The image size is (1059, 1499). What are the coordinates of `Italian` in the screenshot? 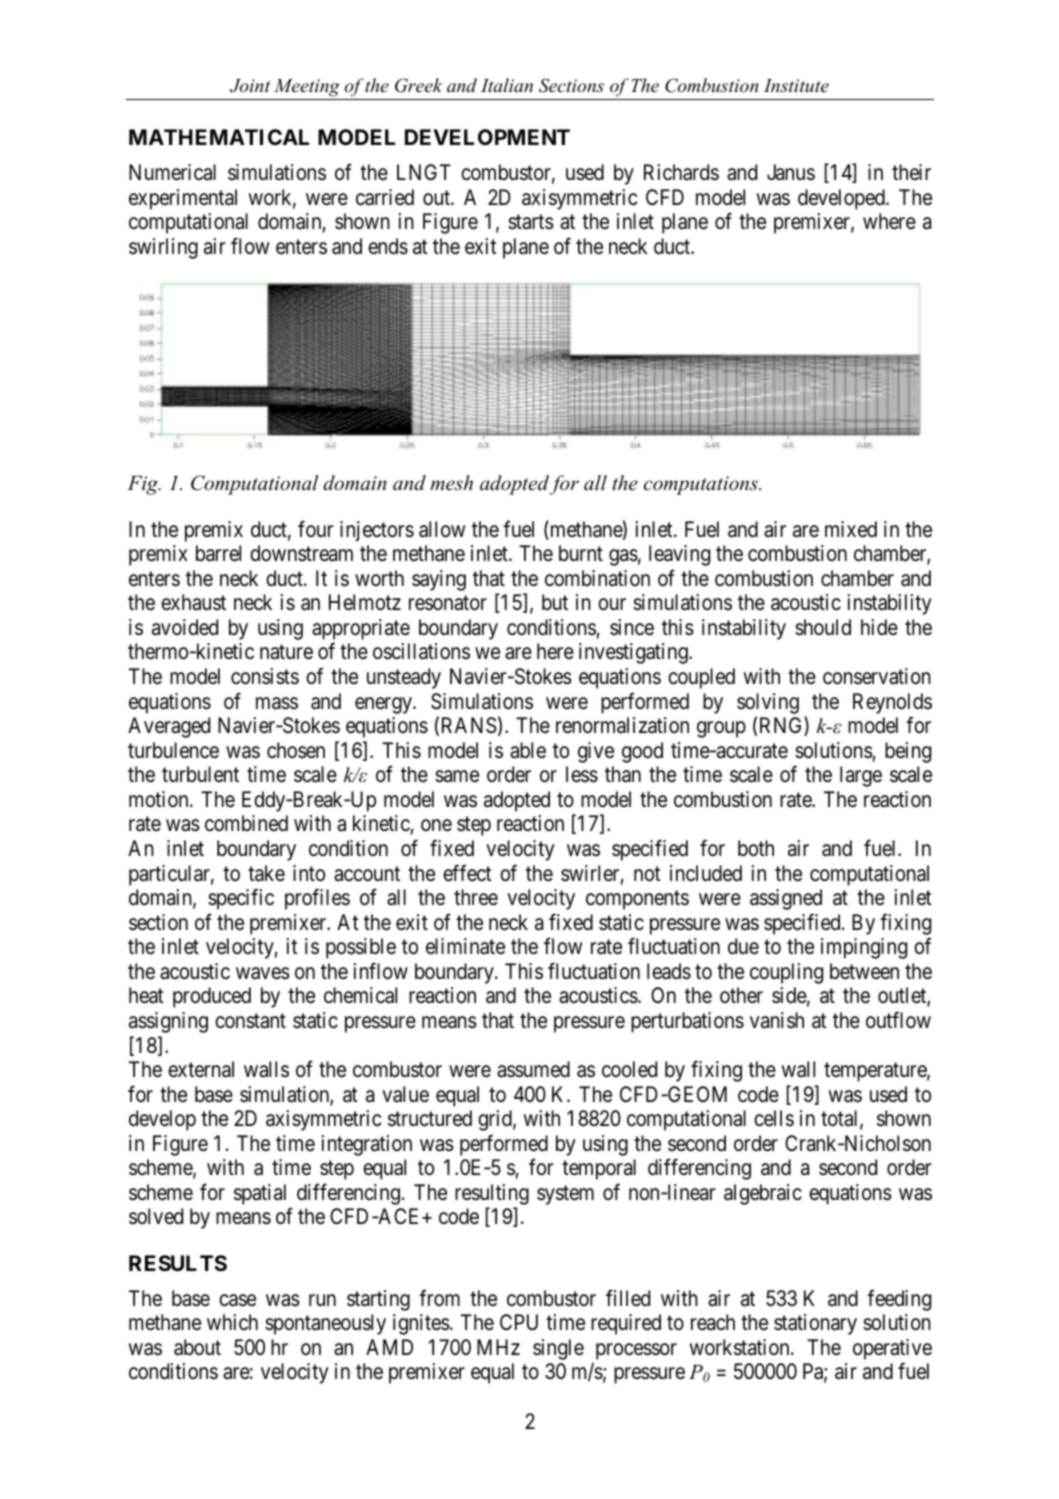 It's located at (507, 85).
